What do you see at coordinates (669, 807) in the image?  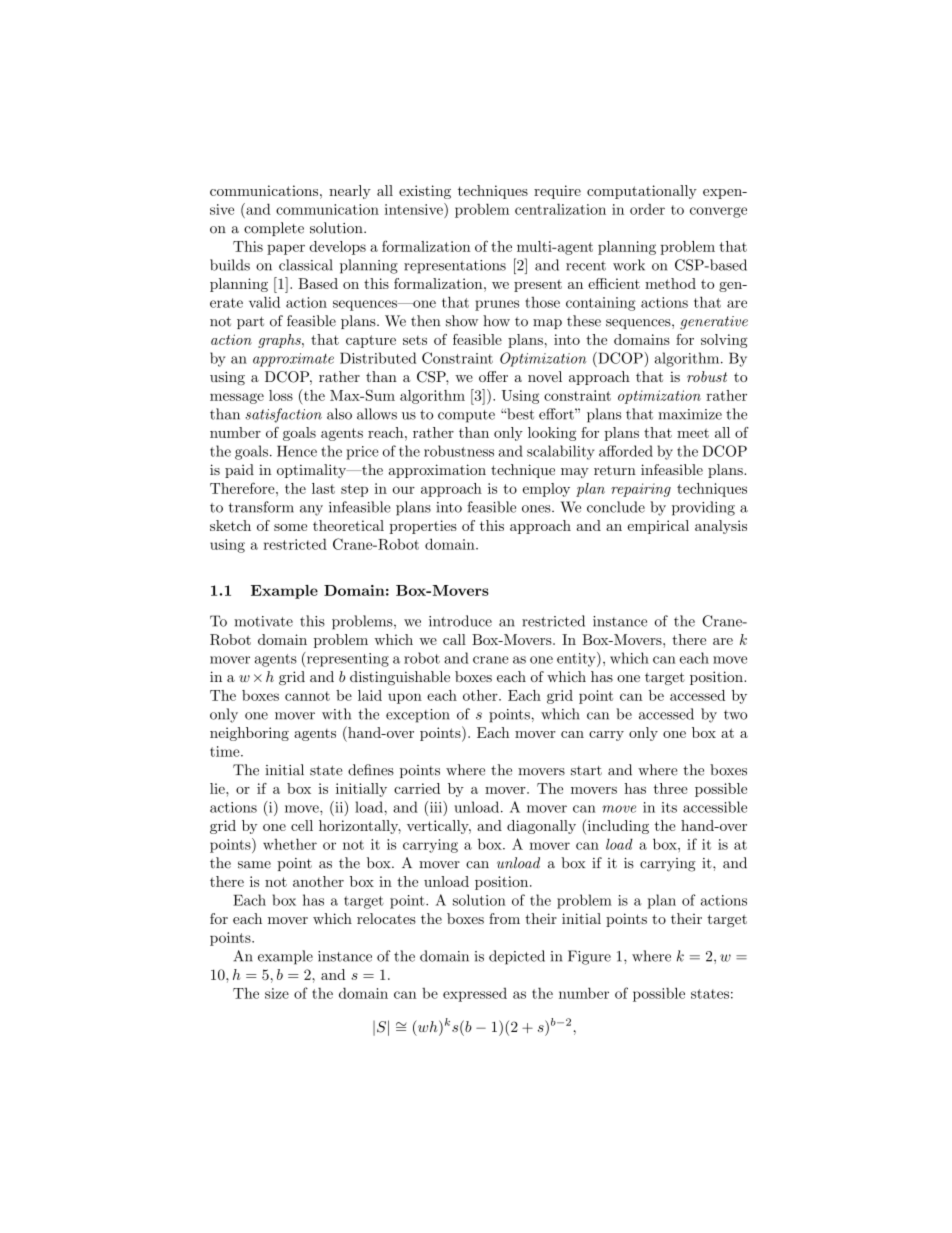 I see `its` at bounding box center [669, 807].
